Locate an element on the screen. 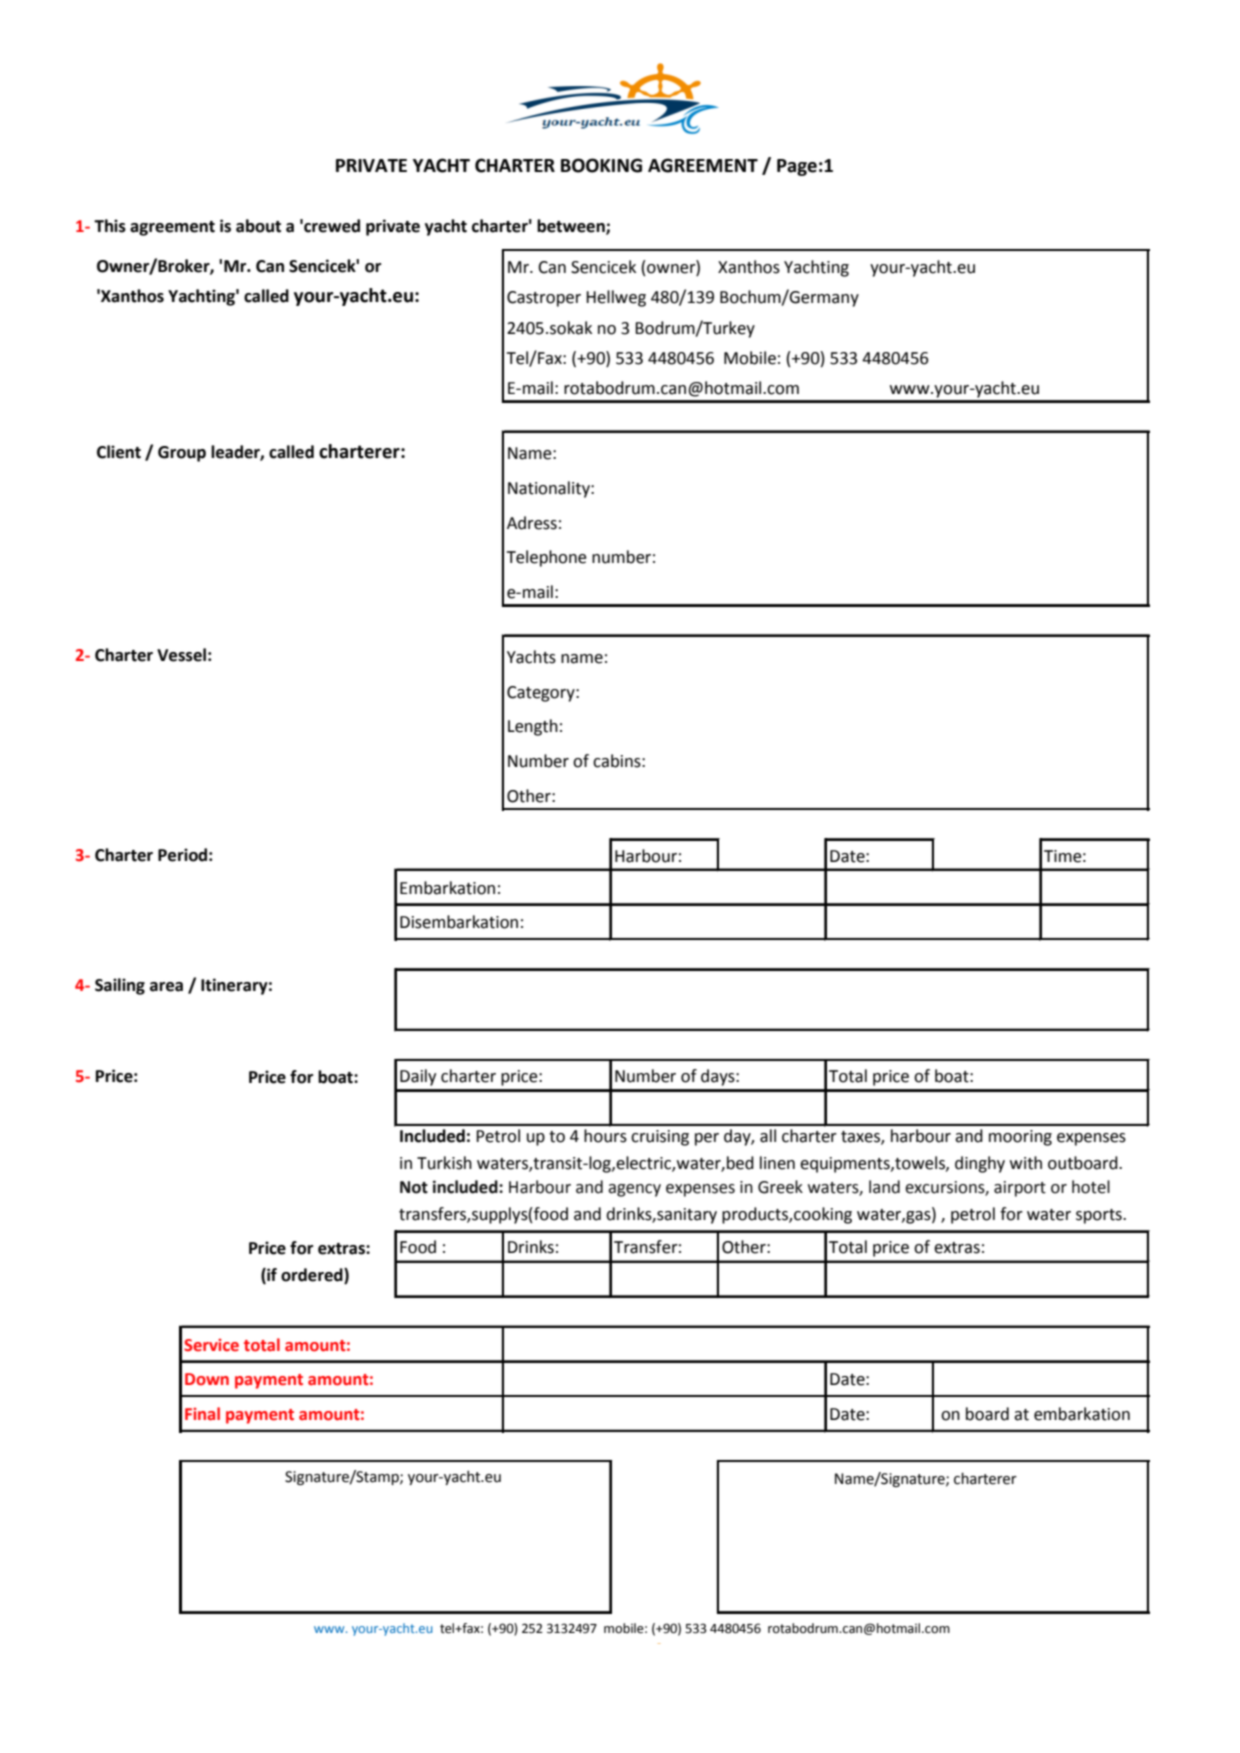 This screenshot has height=1753, width=1240. Category is located at coordinates (542, 694).
